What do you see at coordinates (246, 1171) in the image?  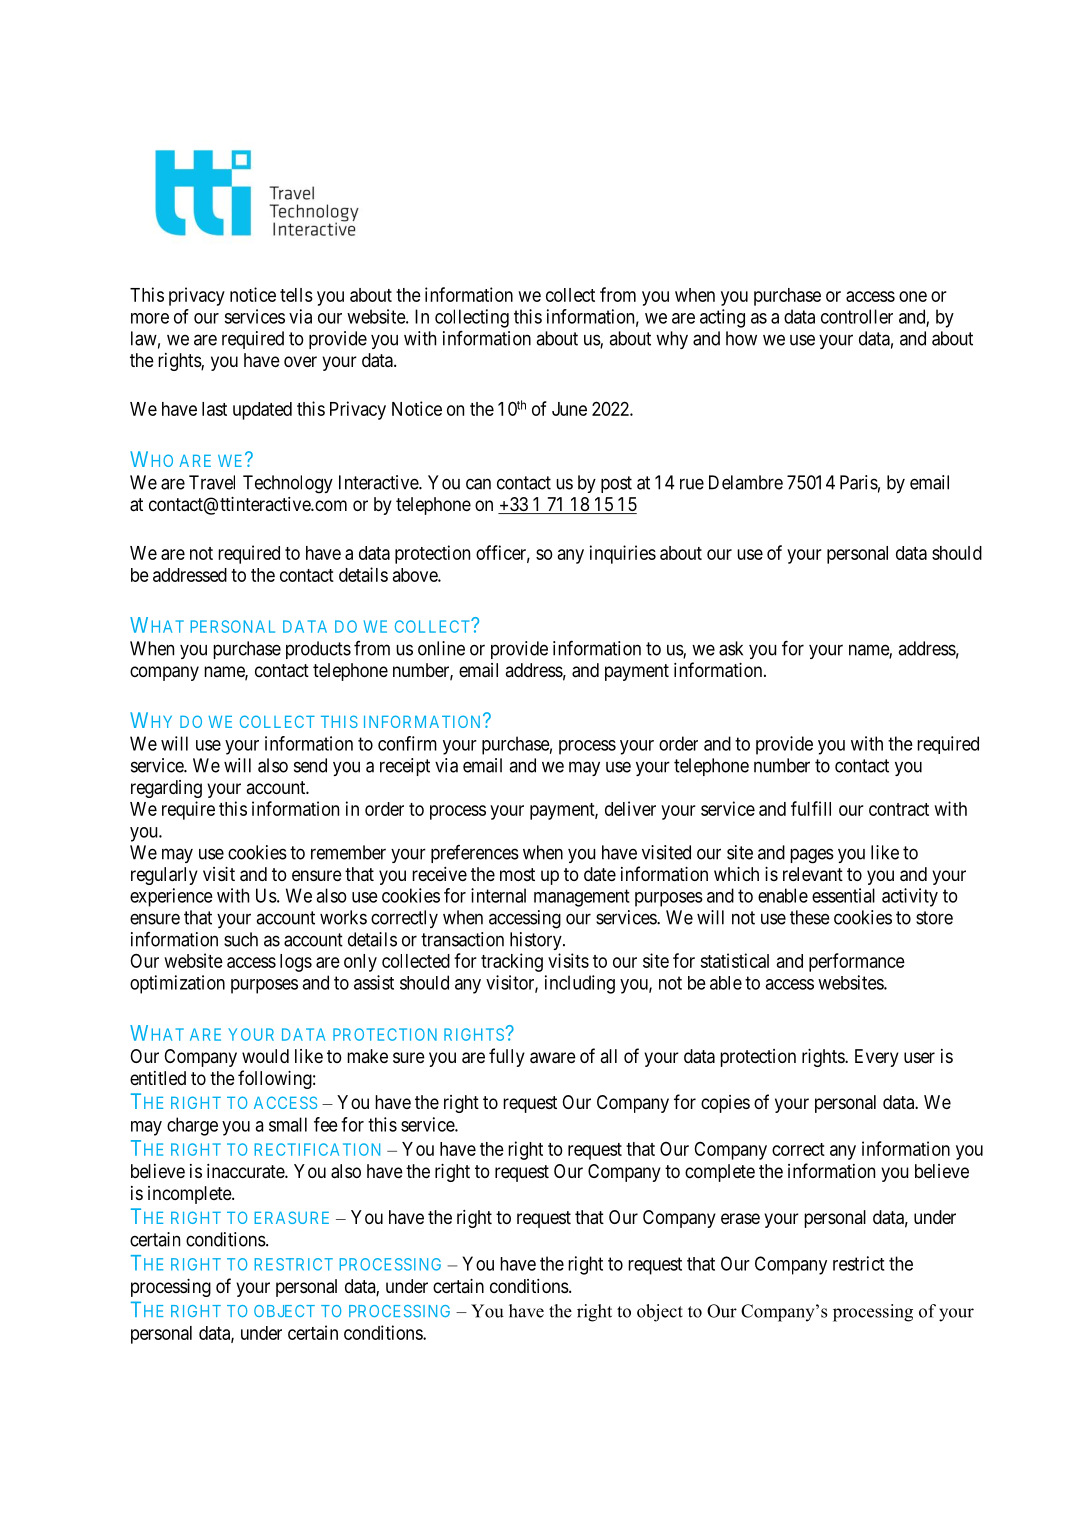 I see `inaccurate` at bounding box center [246, 1171].
